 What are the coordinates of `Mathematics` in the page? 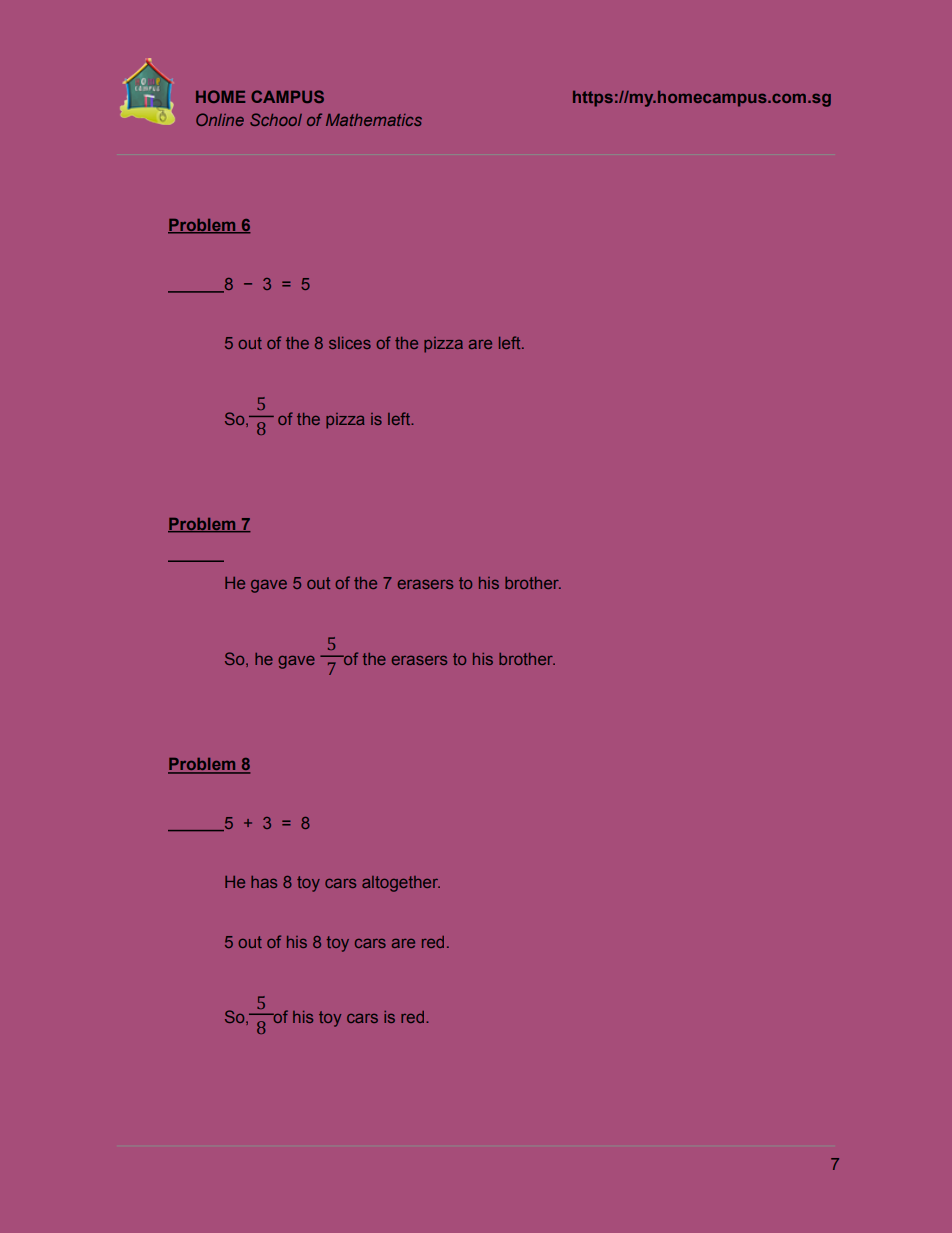 It's located at (374, 120).
